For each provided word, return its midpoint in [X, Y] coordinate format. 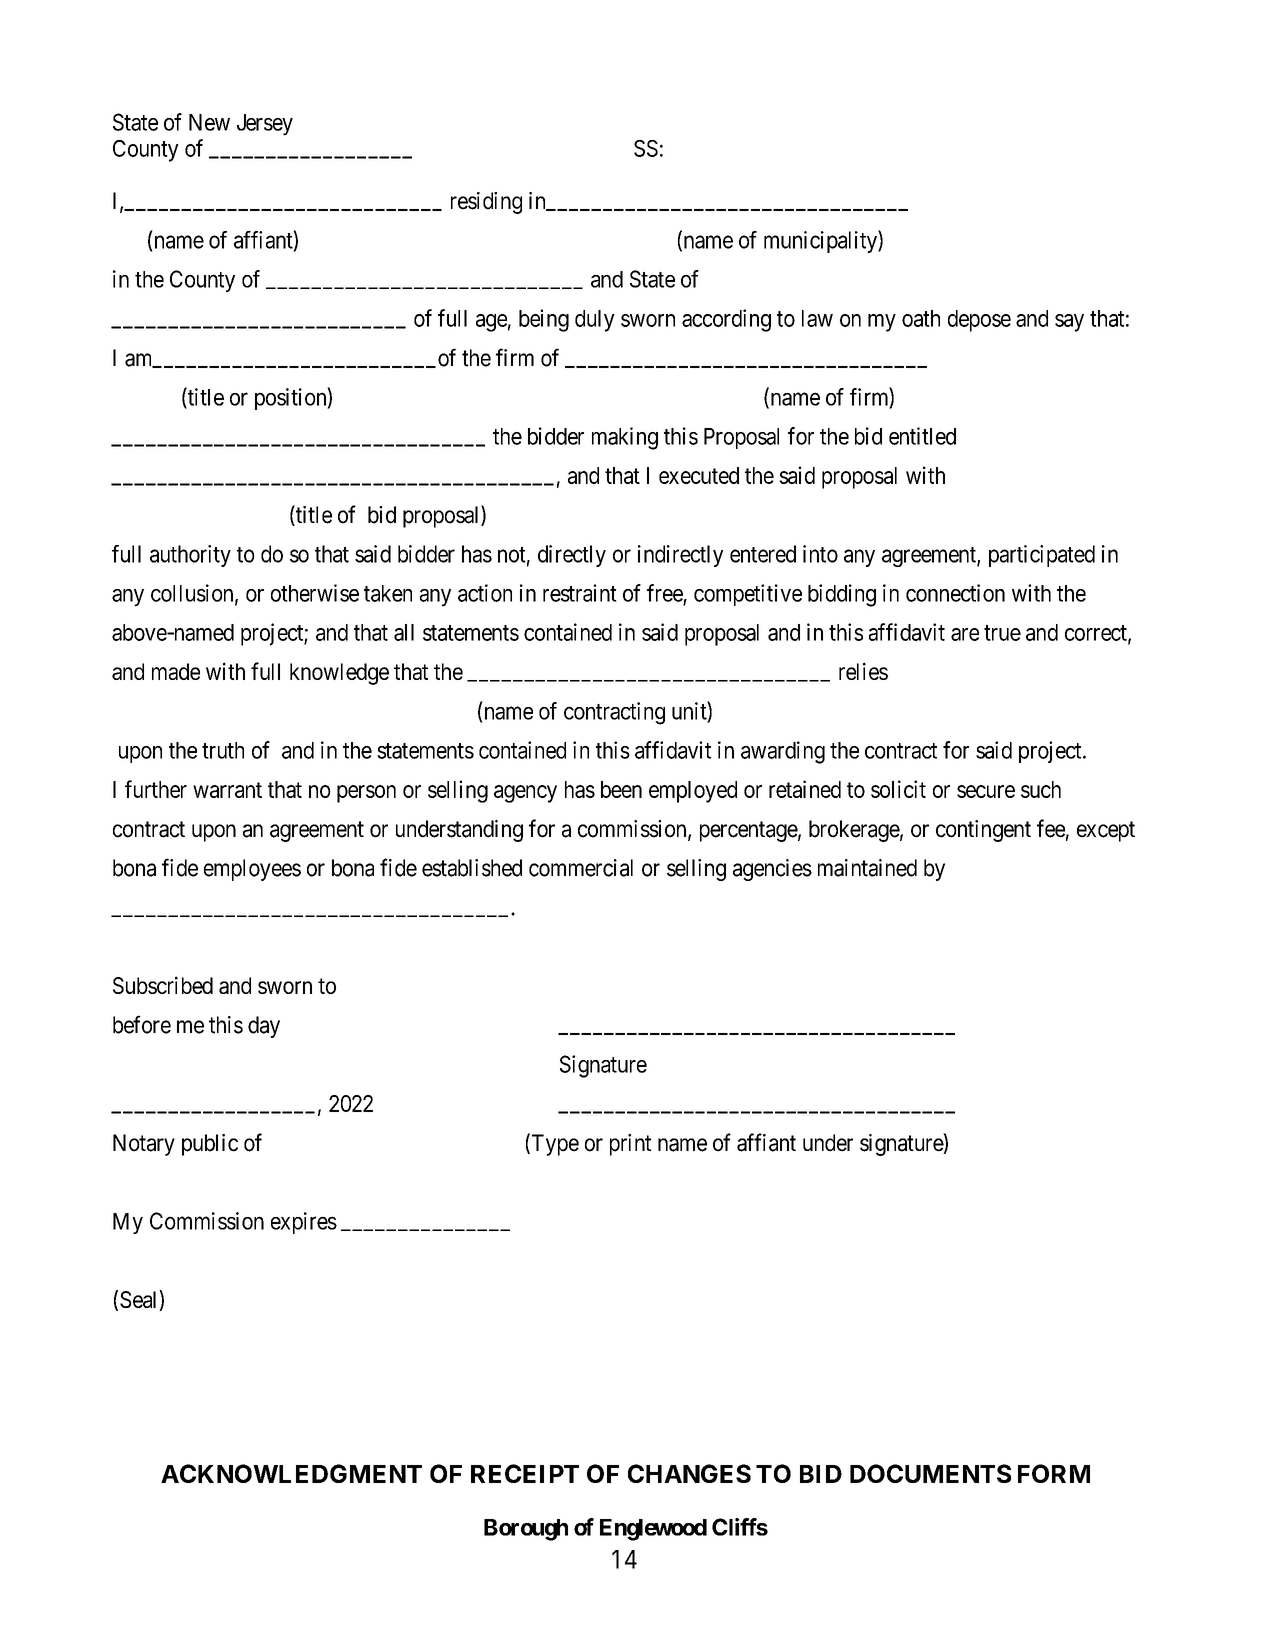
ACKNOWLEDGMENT [291, 1473]
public [210, 1145]
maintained [867, 868]
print [630, 1145]
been [621, 789]
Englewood [653, 1530]
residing [486, 203]
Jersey [265, 125]
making [625, 438]
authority [190, 556]
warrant [227, 790]
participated [1042, 556]
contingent [983, 831]
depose [979, 321]
